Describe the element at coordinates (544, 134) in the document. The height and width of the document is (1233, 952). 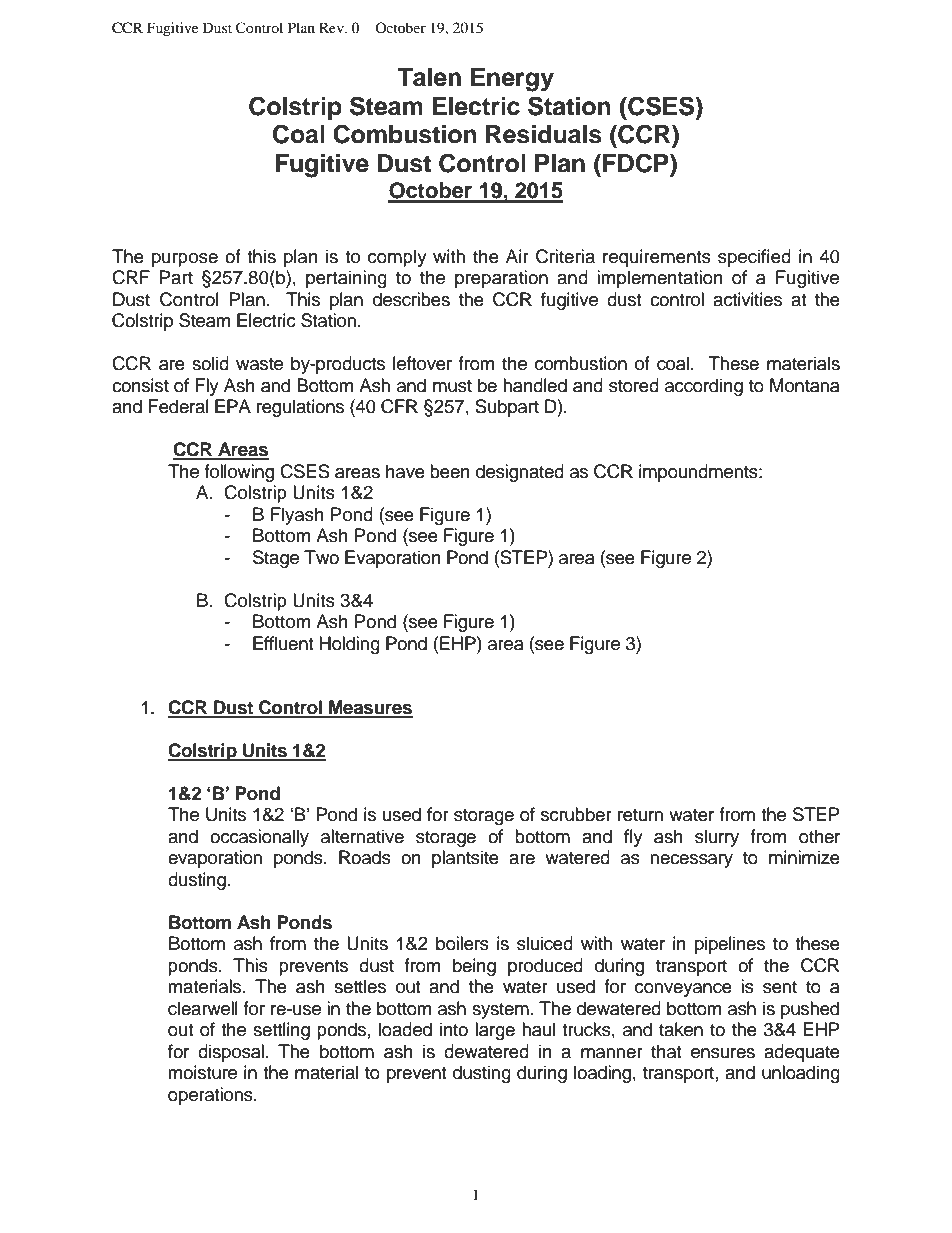
I see `Residuals` at that location.
